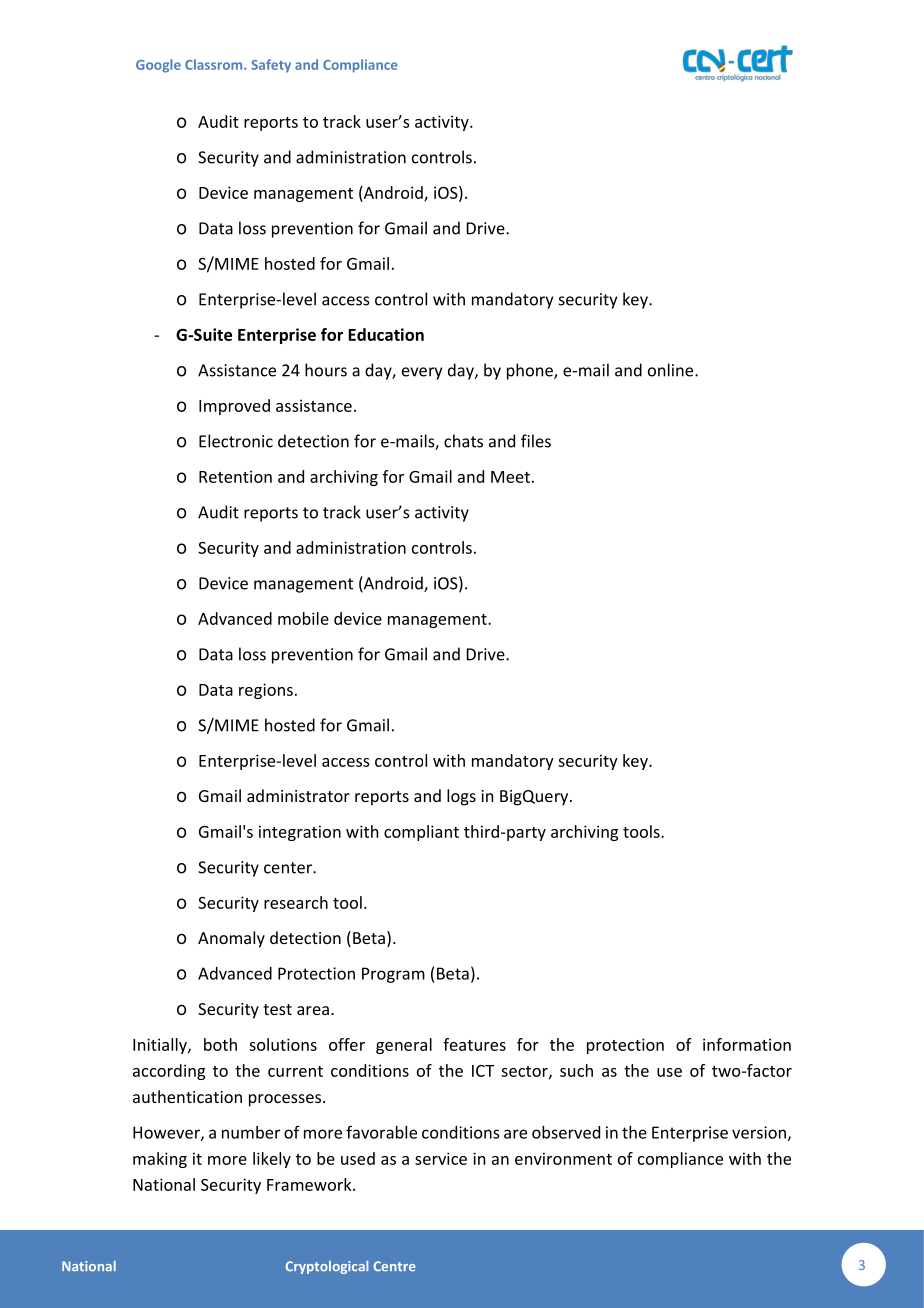 Image resolution: width=924 pixels, height=1308 pixels. What do you see at coordinates (272, 1160) in the document?
I see `likely` at bounding box center [272, 1160].
